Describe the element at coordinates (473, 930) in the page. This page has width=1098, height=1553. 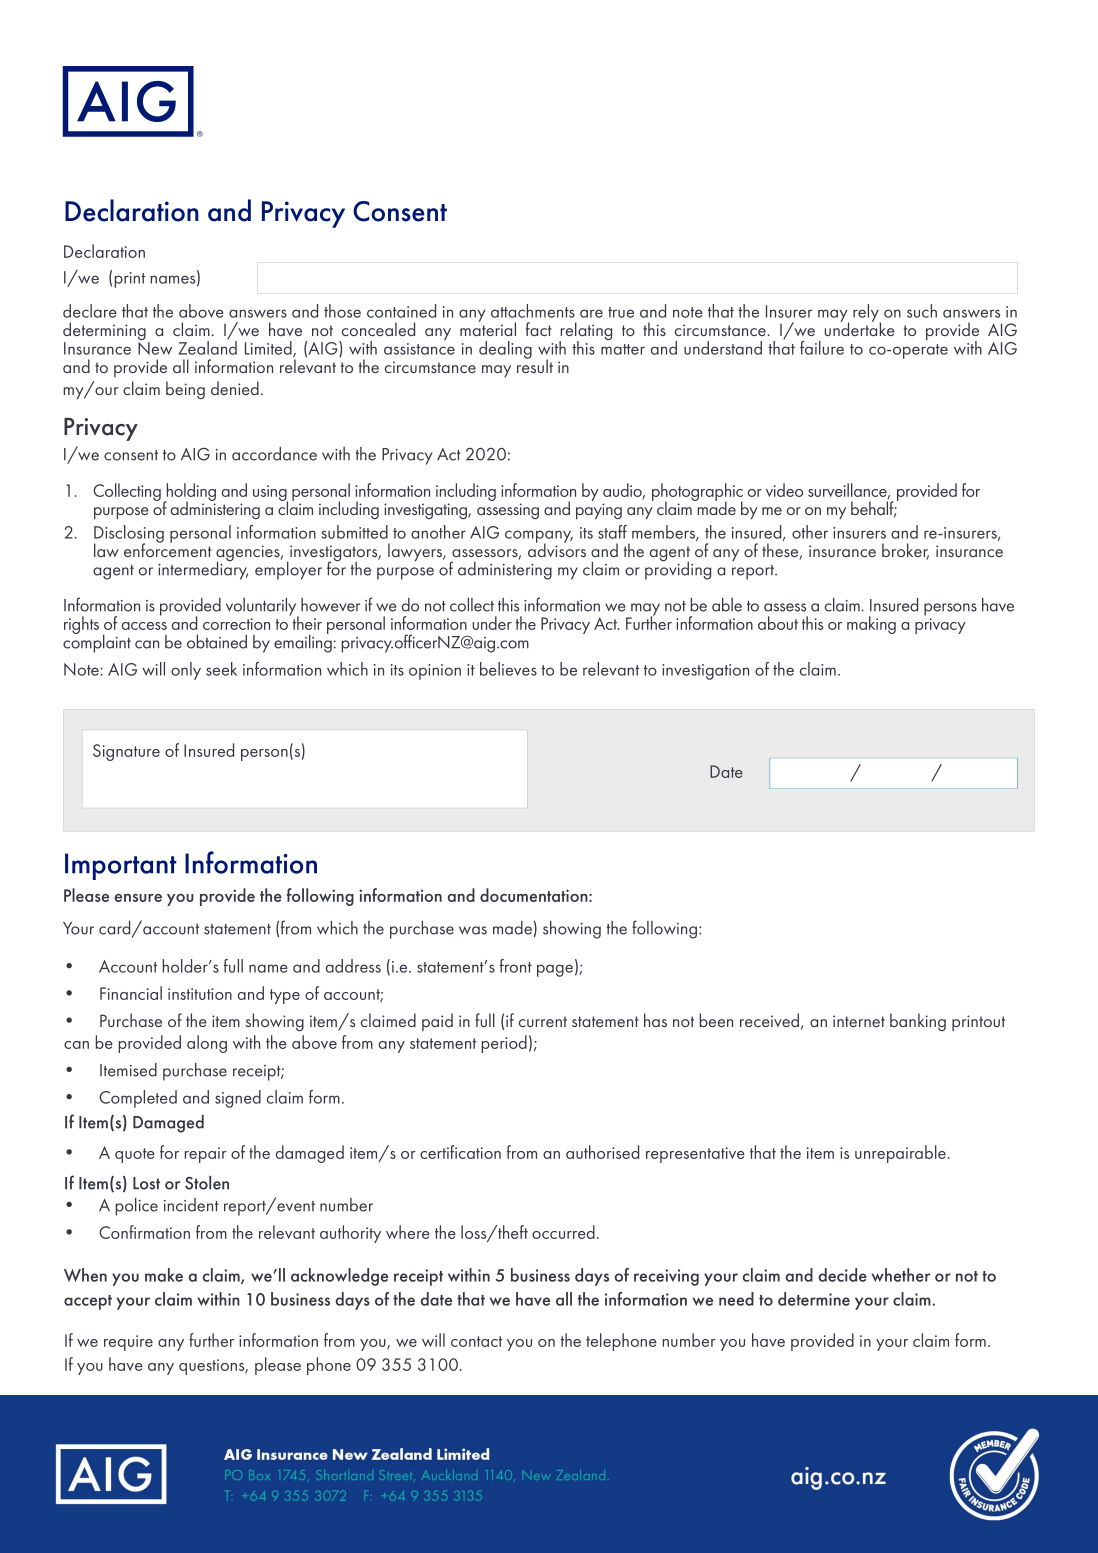
I see `was` at that location.
